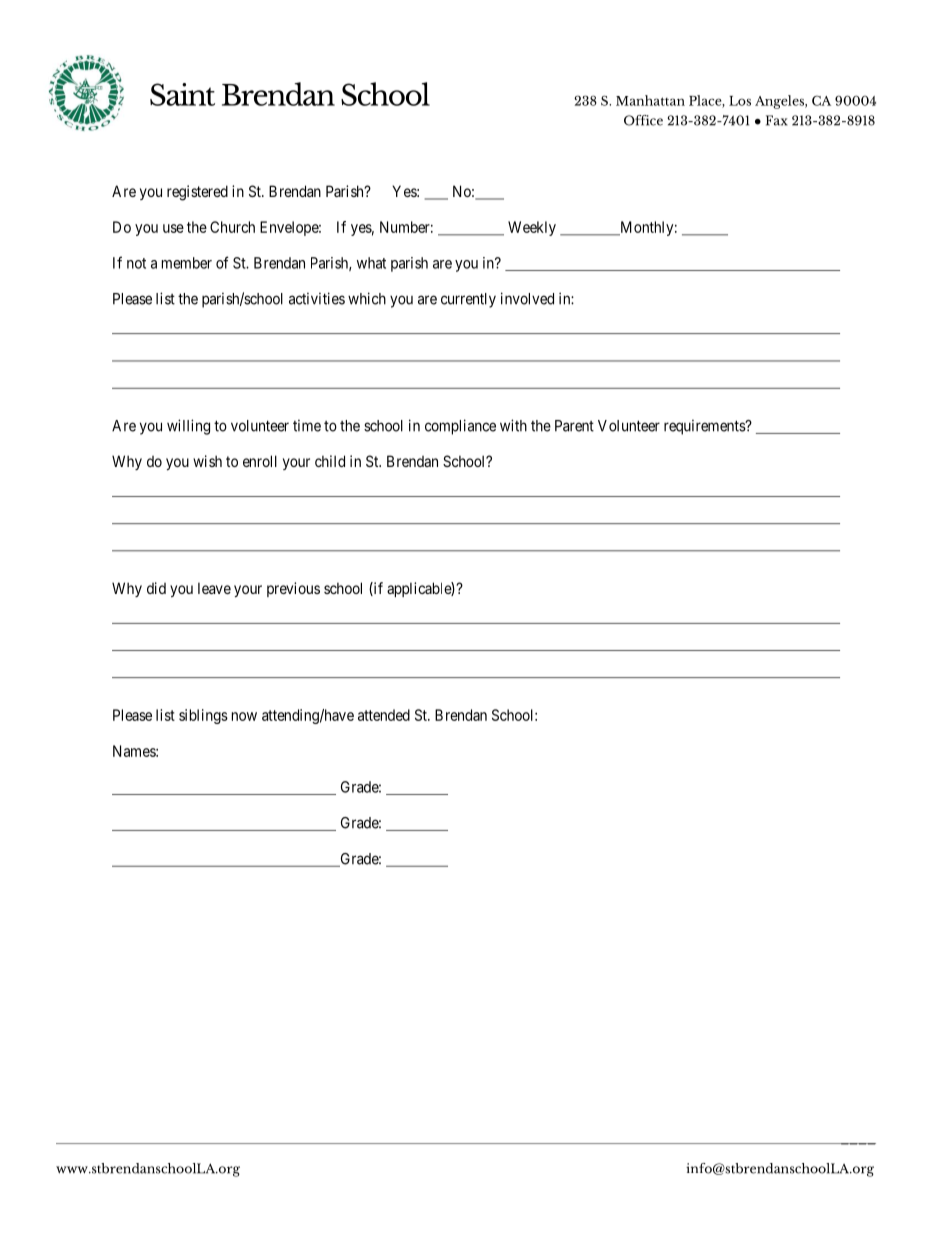  Describe the element at coordinates (532, 228) in the image. I see `Weekly` at that location.
